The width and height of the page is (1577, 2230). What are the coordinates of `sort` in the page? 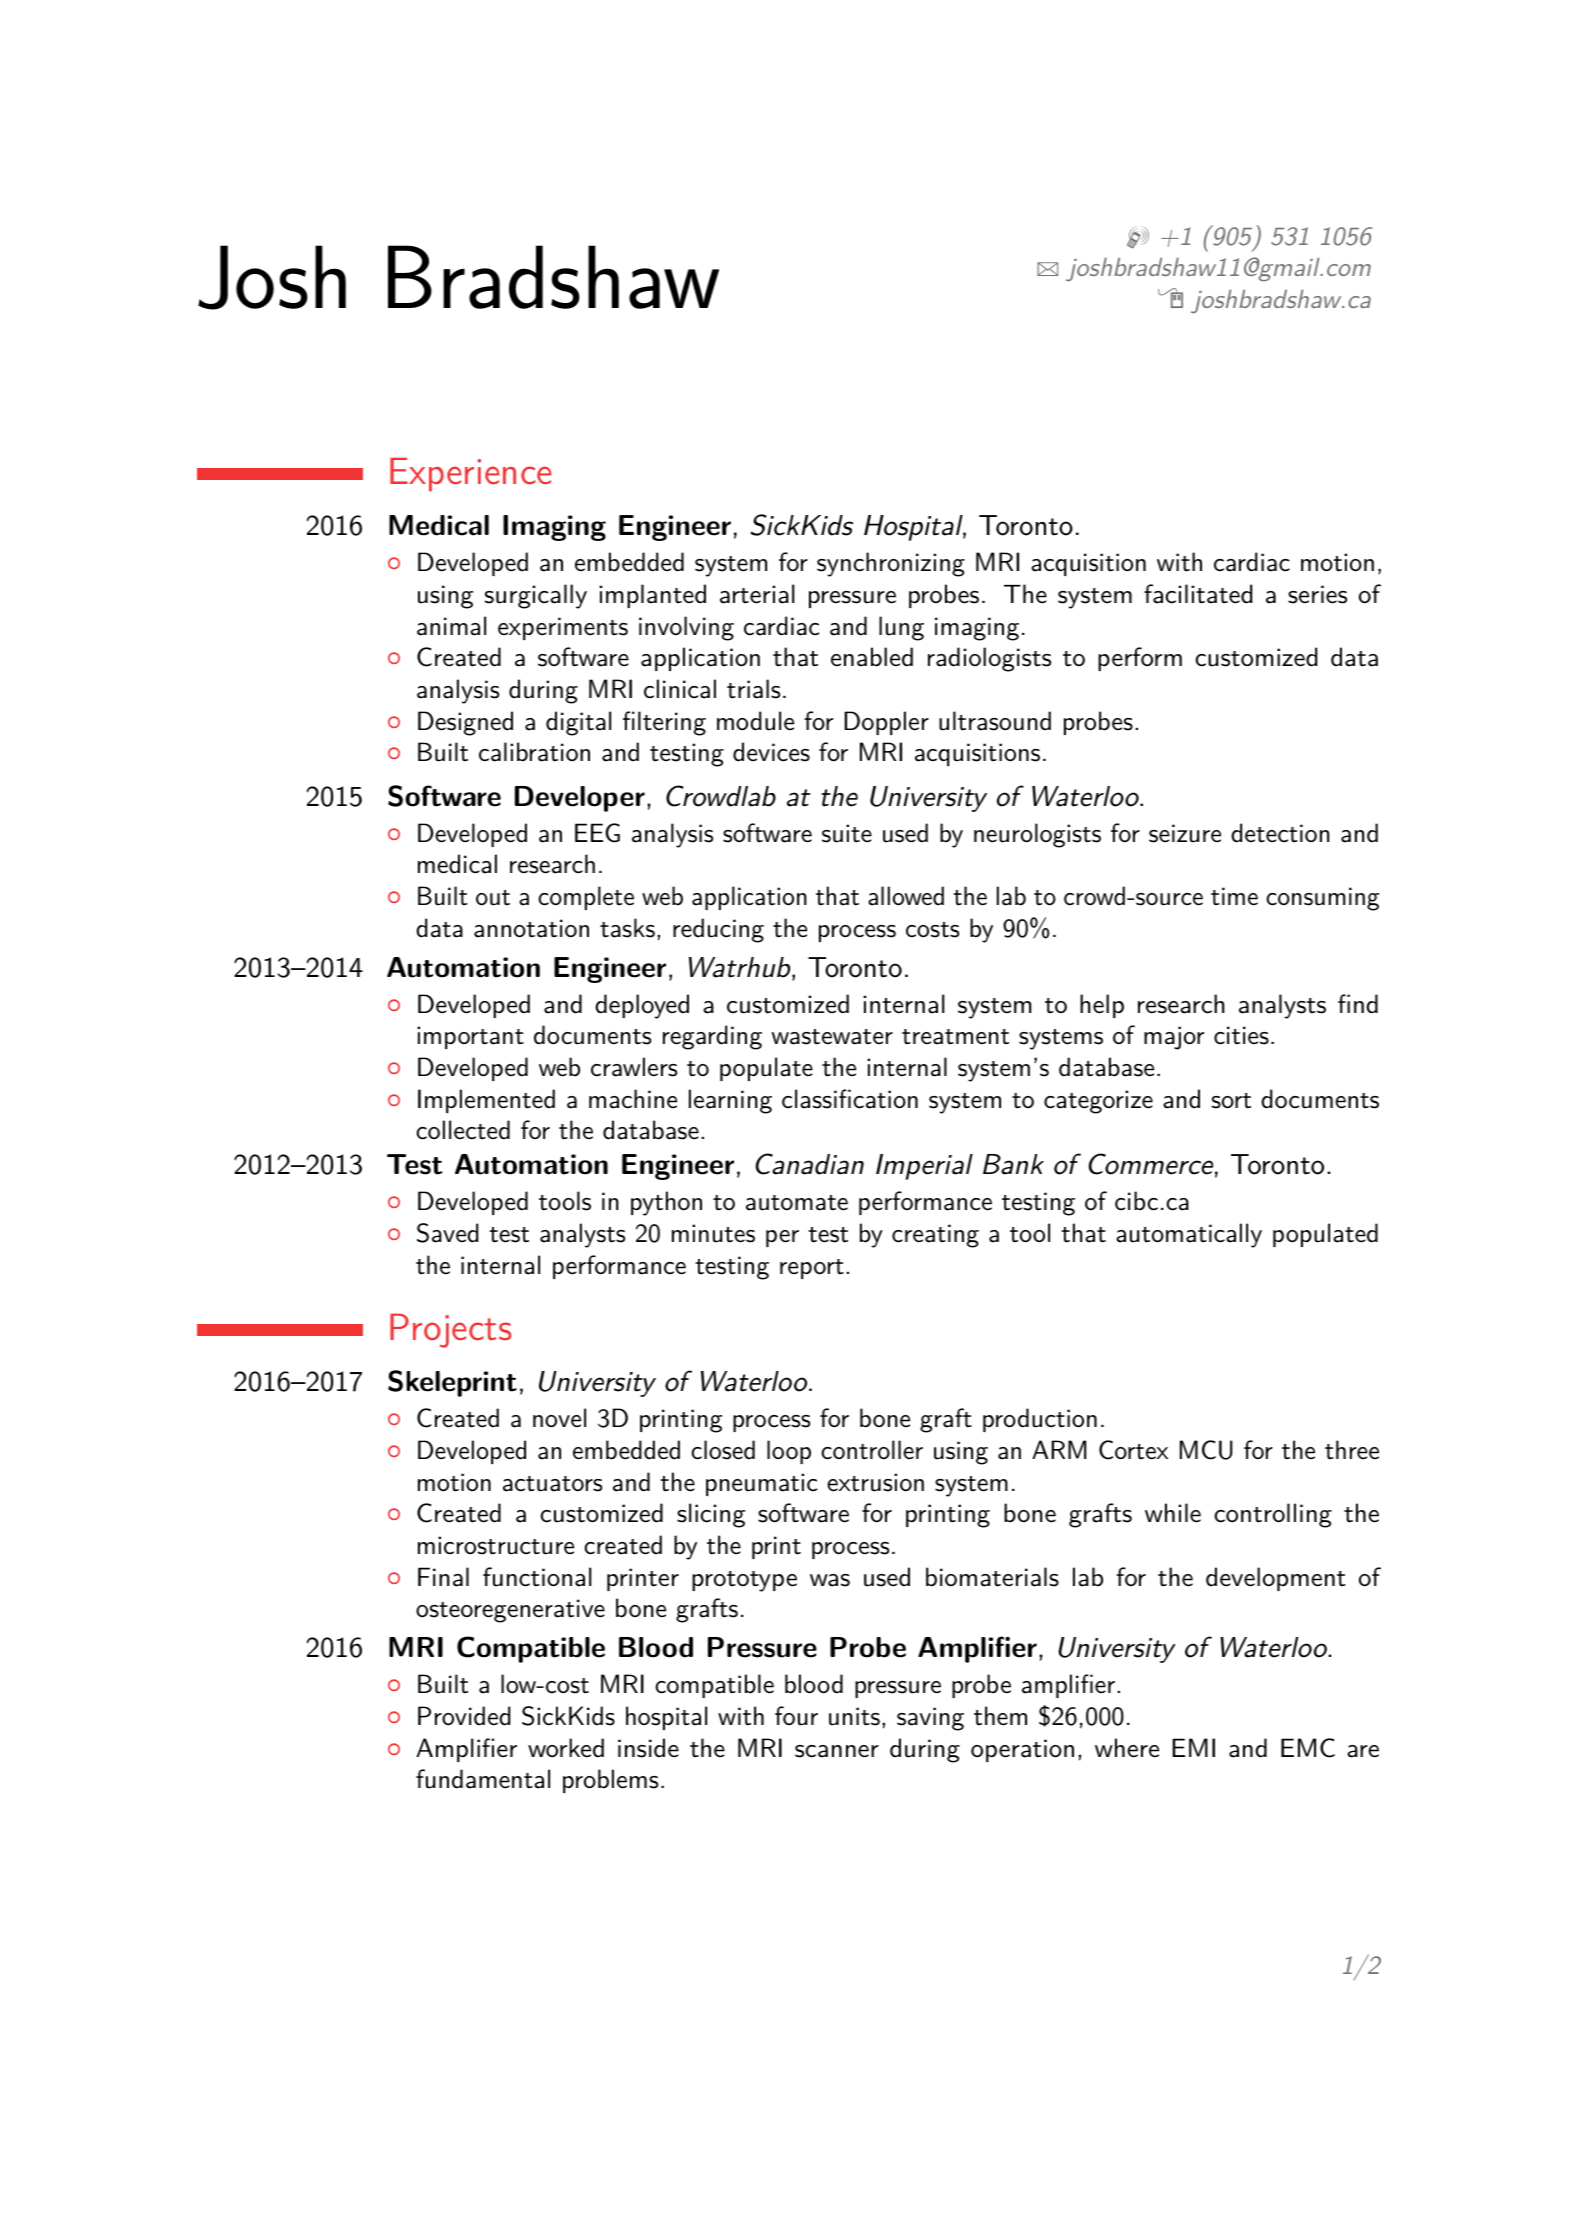 It's located at (1231, 1101).
